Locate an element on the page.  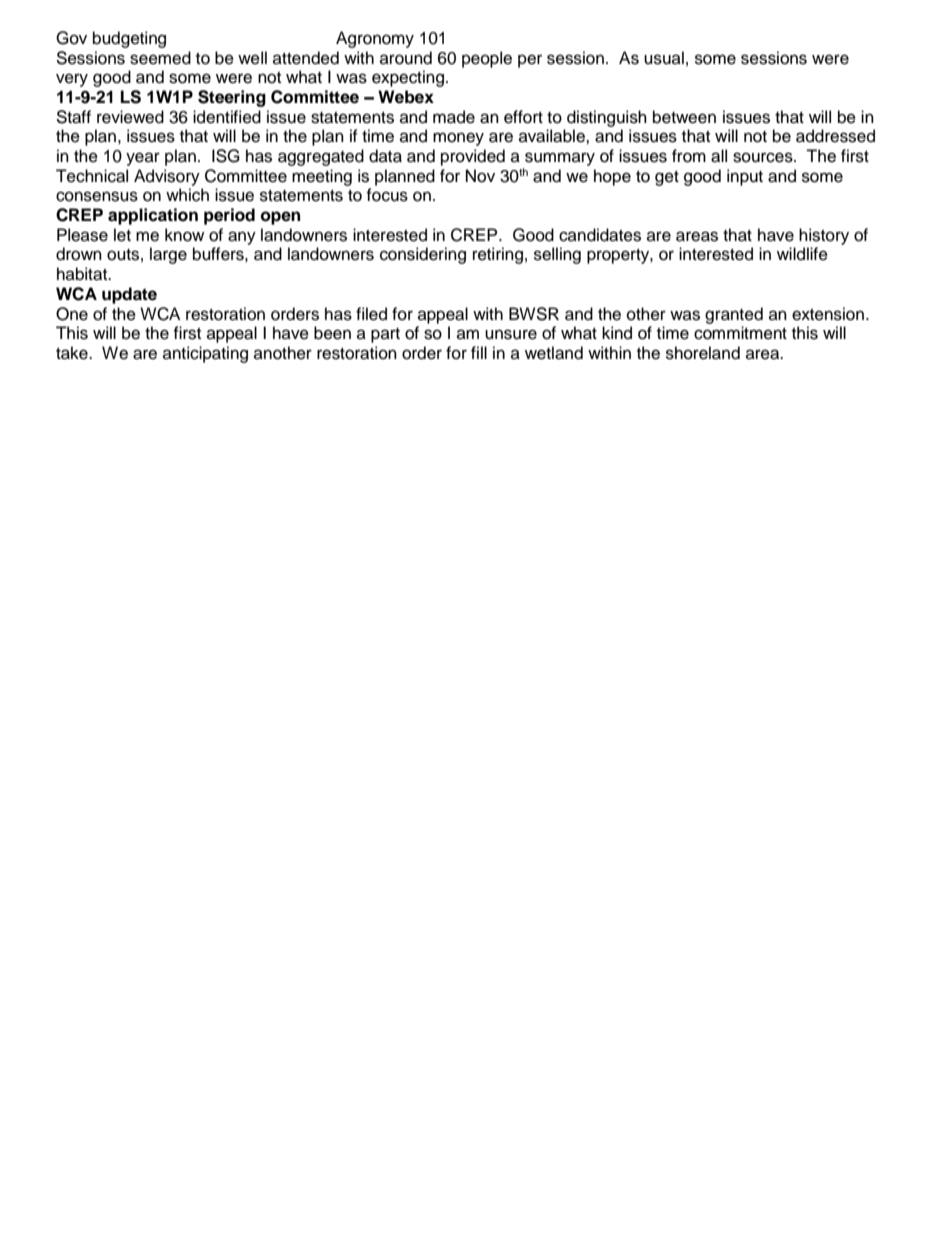
people is located at coordinates (487, 59).
